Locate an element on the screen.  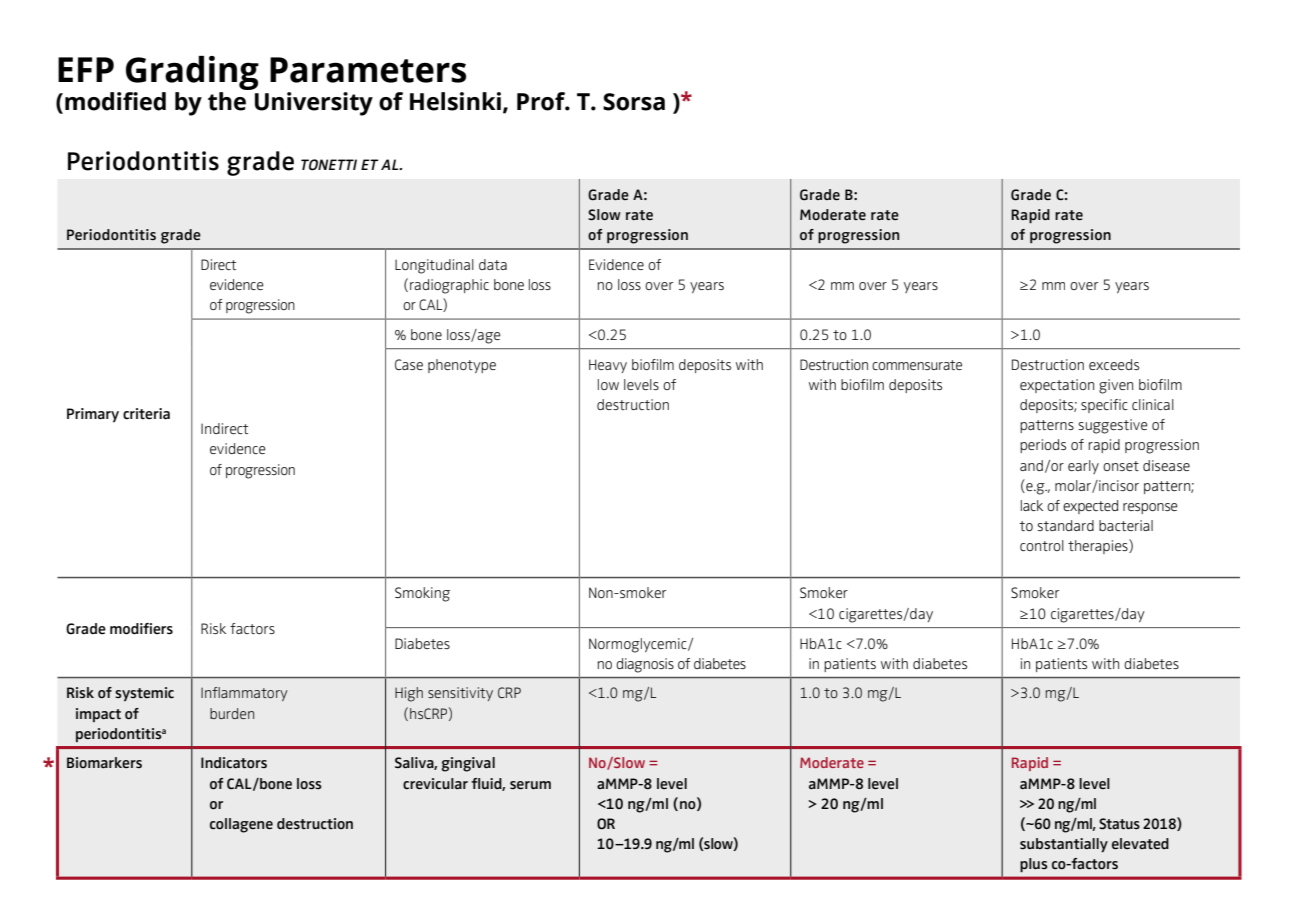
control is located at coordinates (1042, 545).
